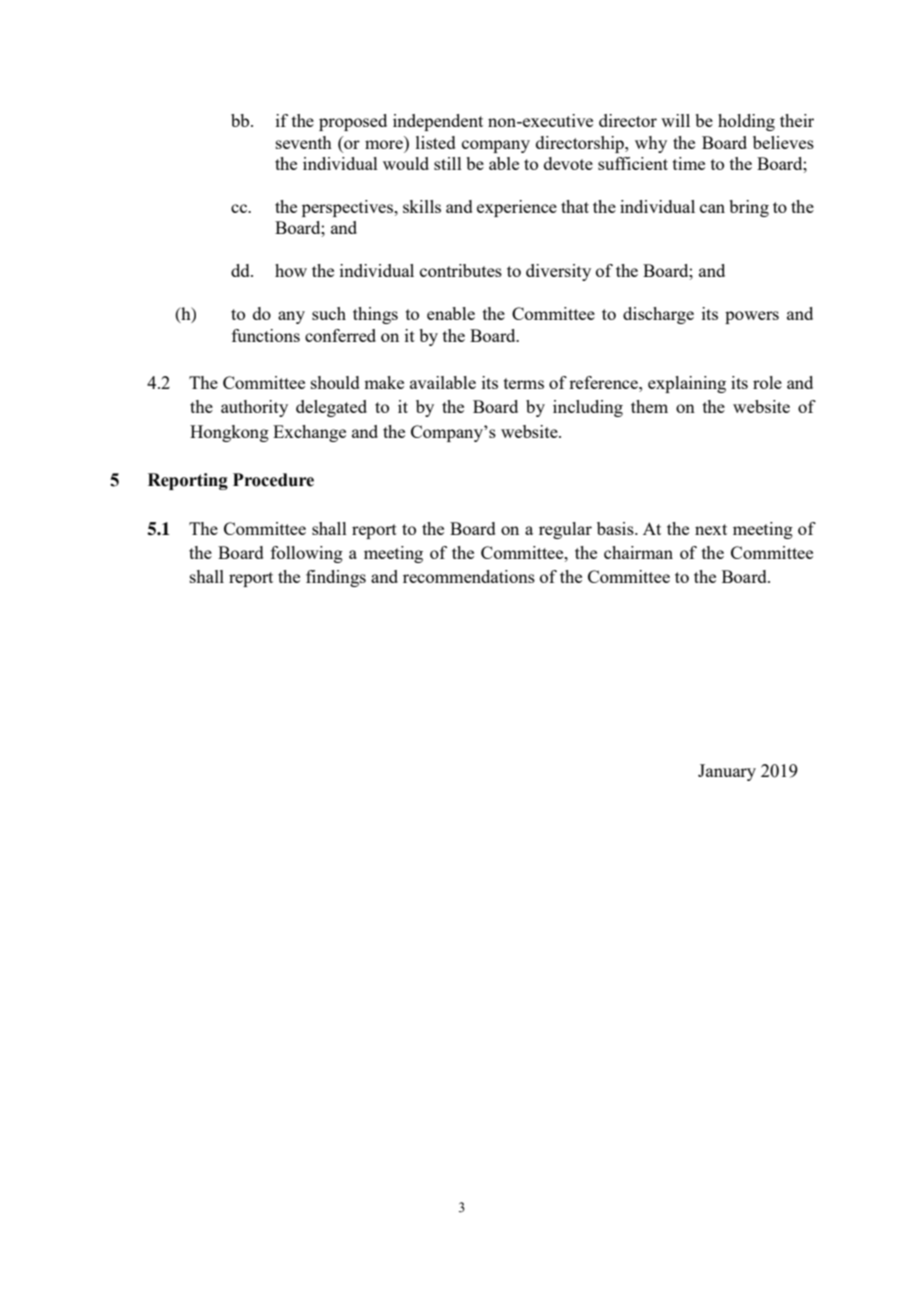 Image resolution: width=924 pixels, height=1308 pixels. Describe the element at coordinates (727, 772) in the page. I see `January` at that location.
